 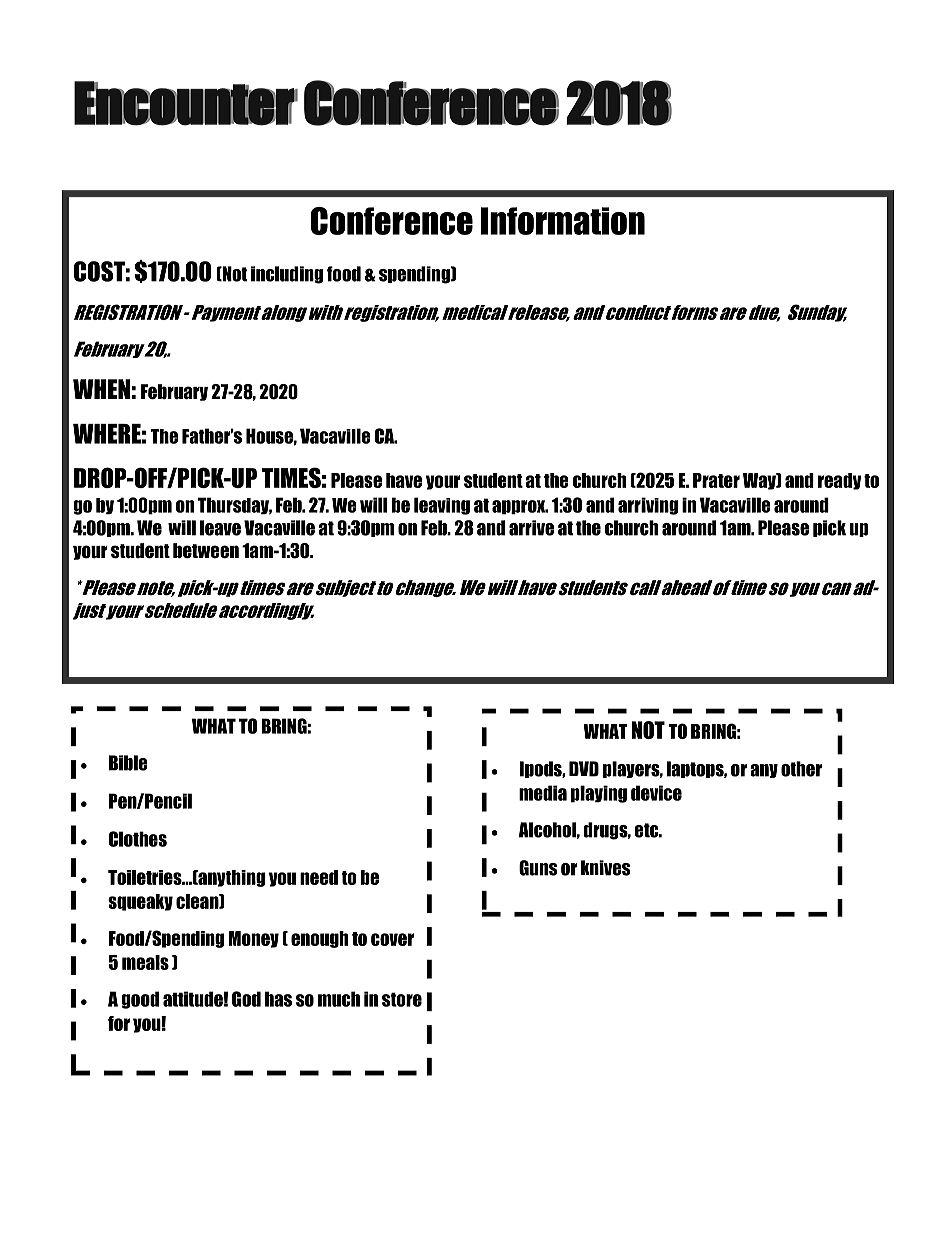 I want to click on leaving, so click(x=442, y=506).
